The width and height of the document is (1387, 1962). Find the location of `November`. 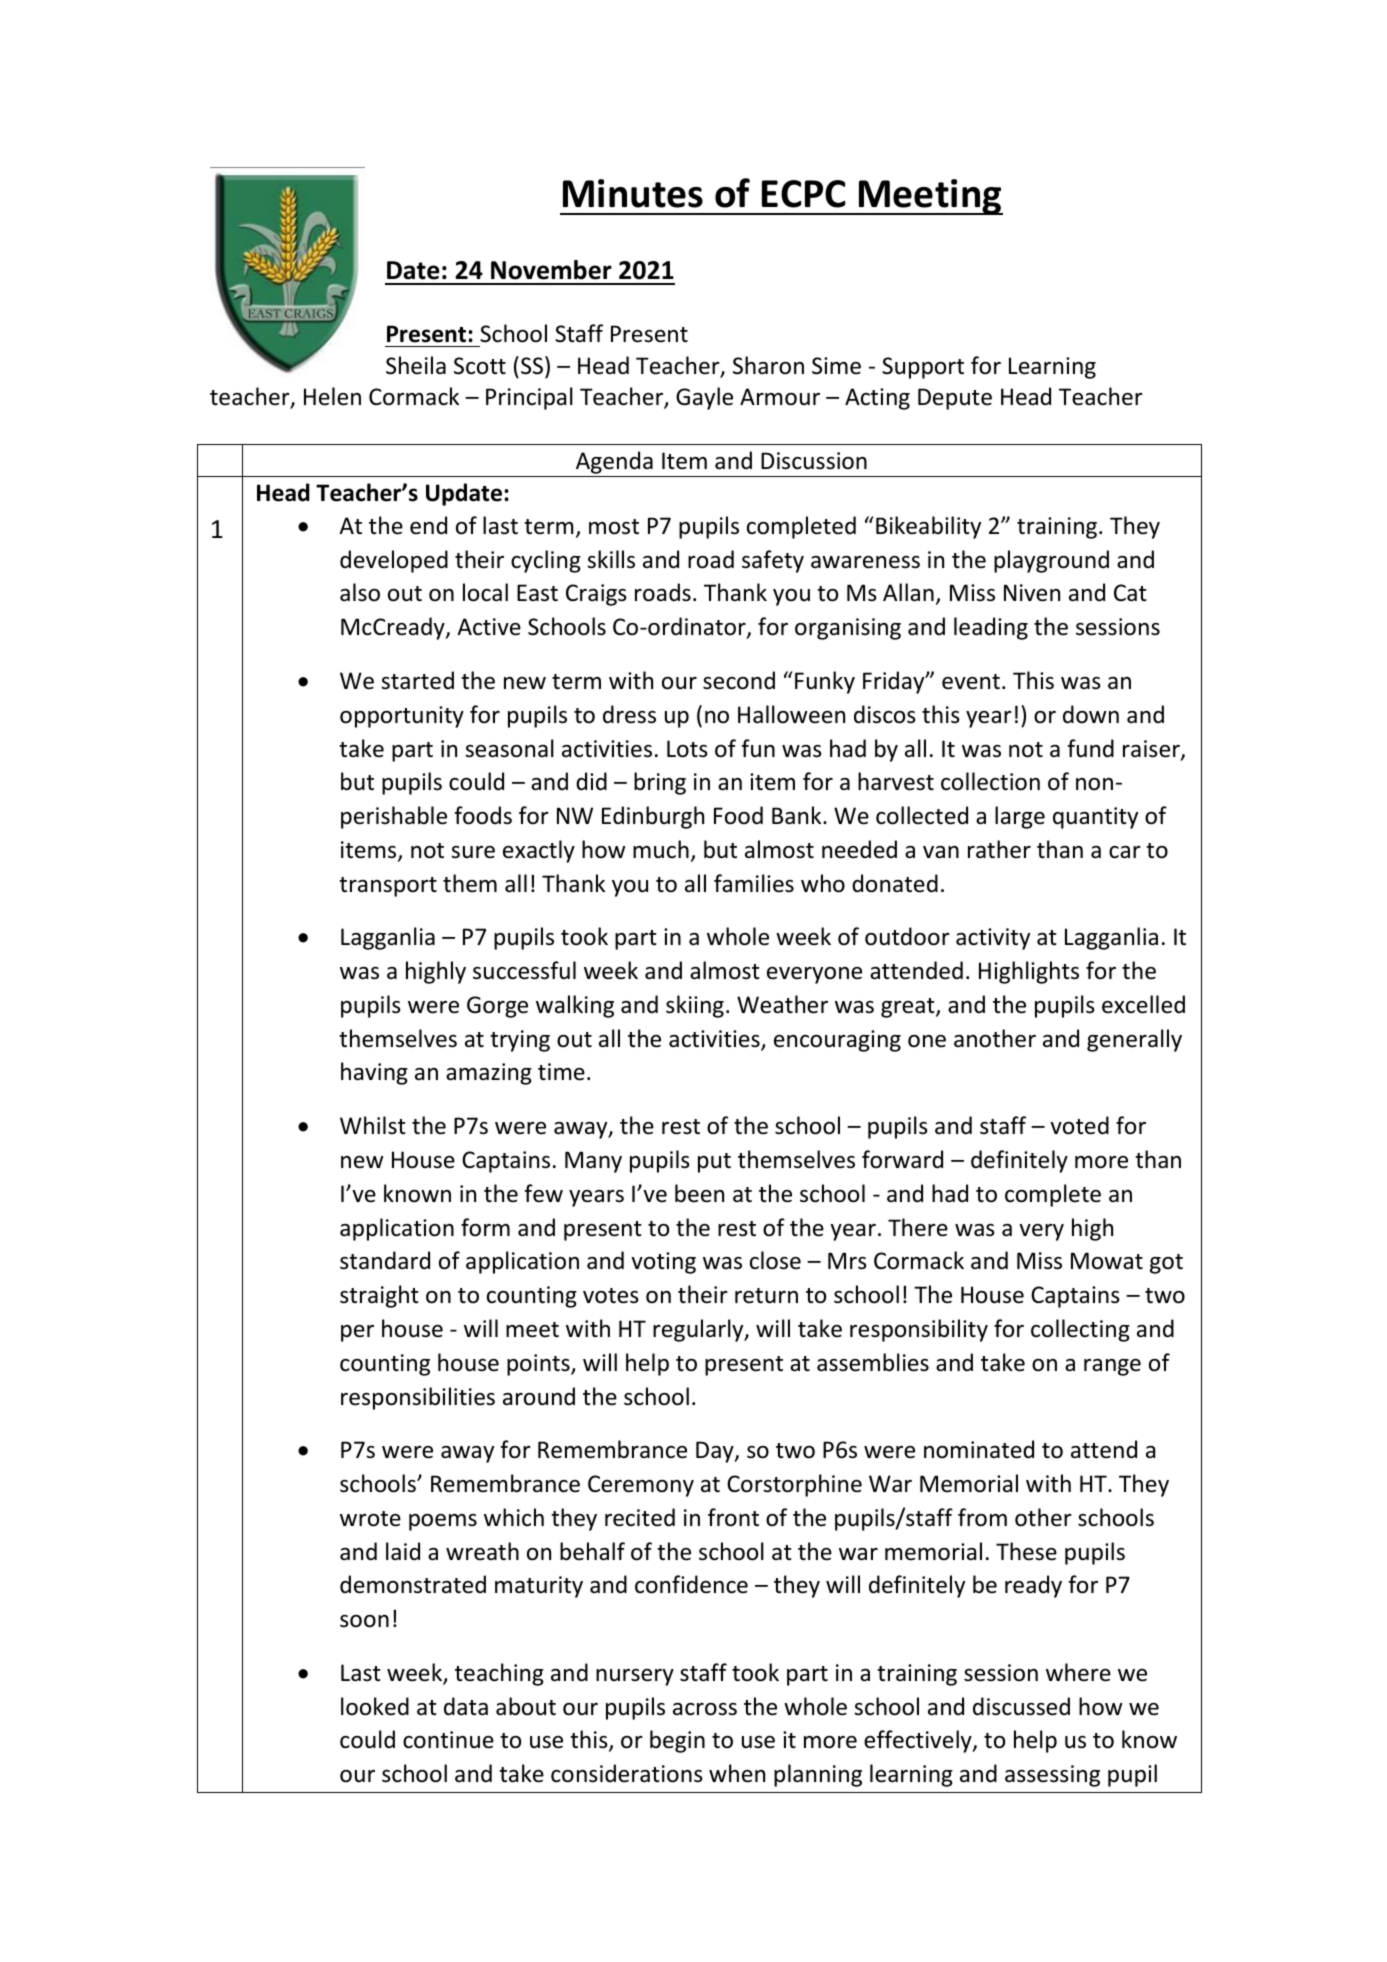

November is located at coordinates (551, 270).
